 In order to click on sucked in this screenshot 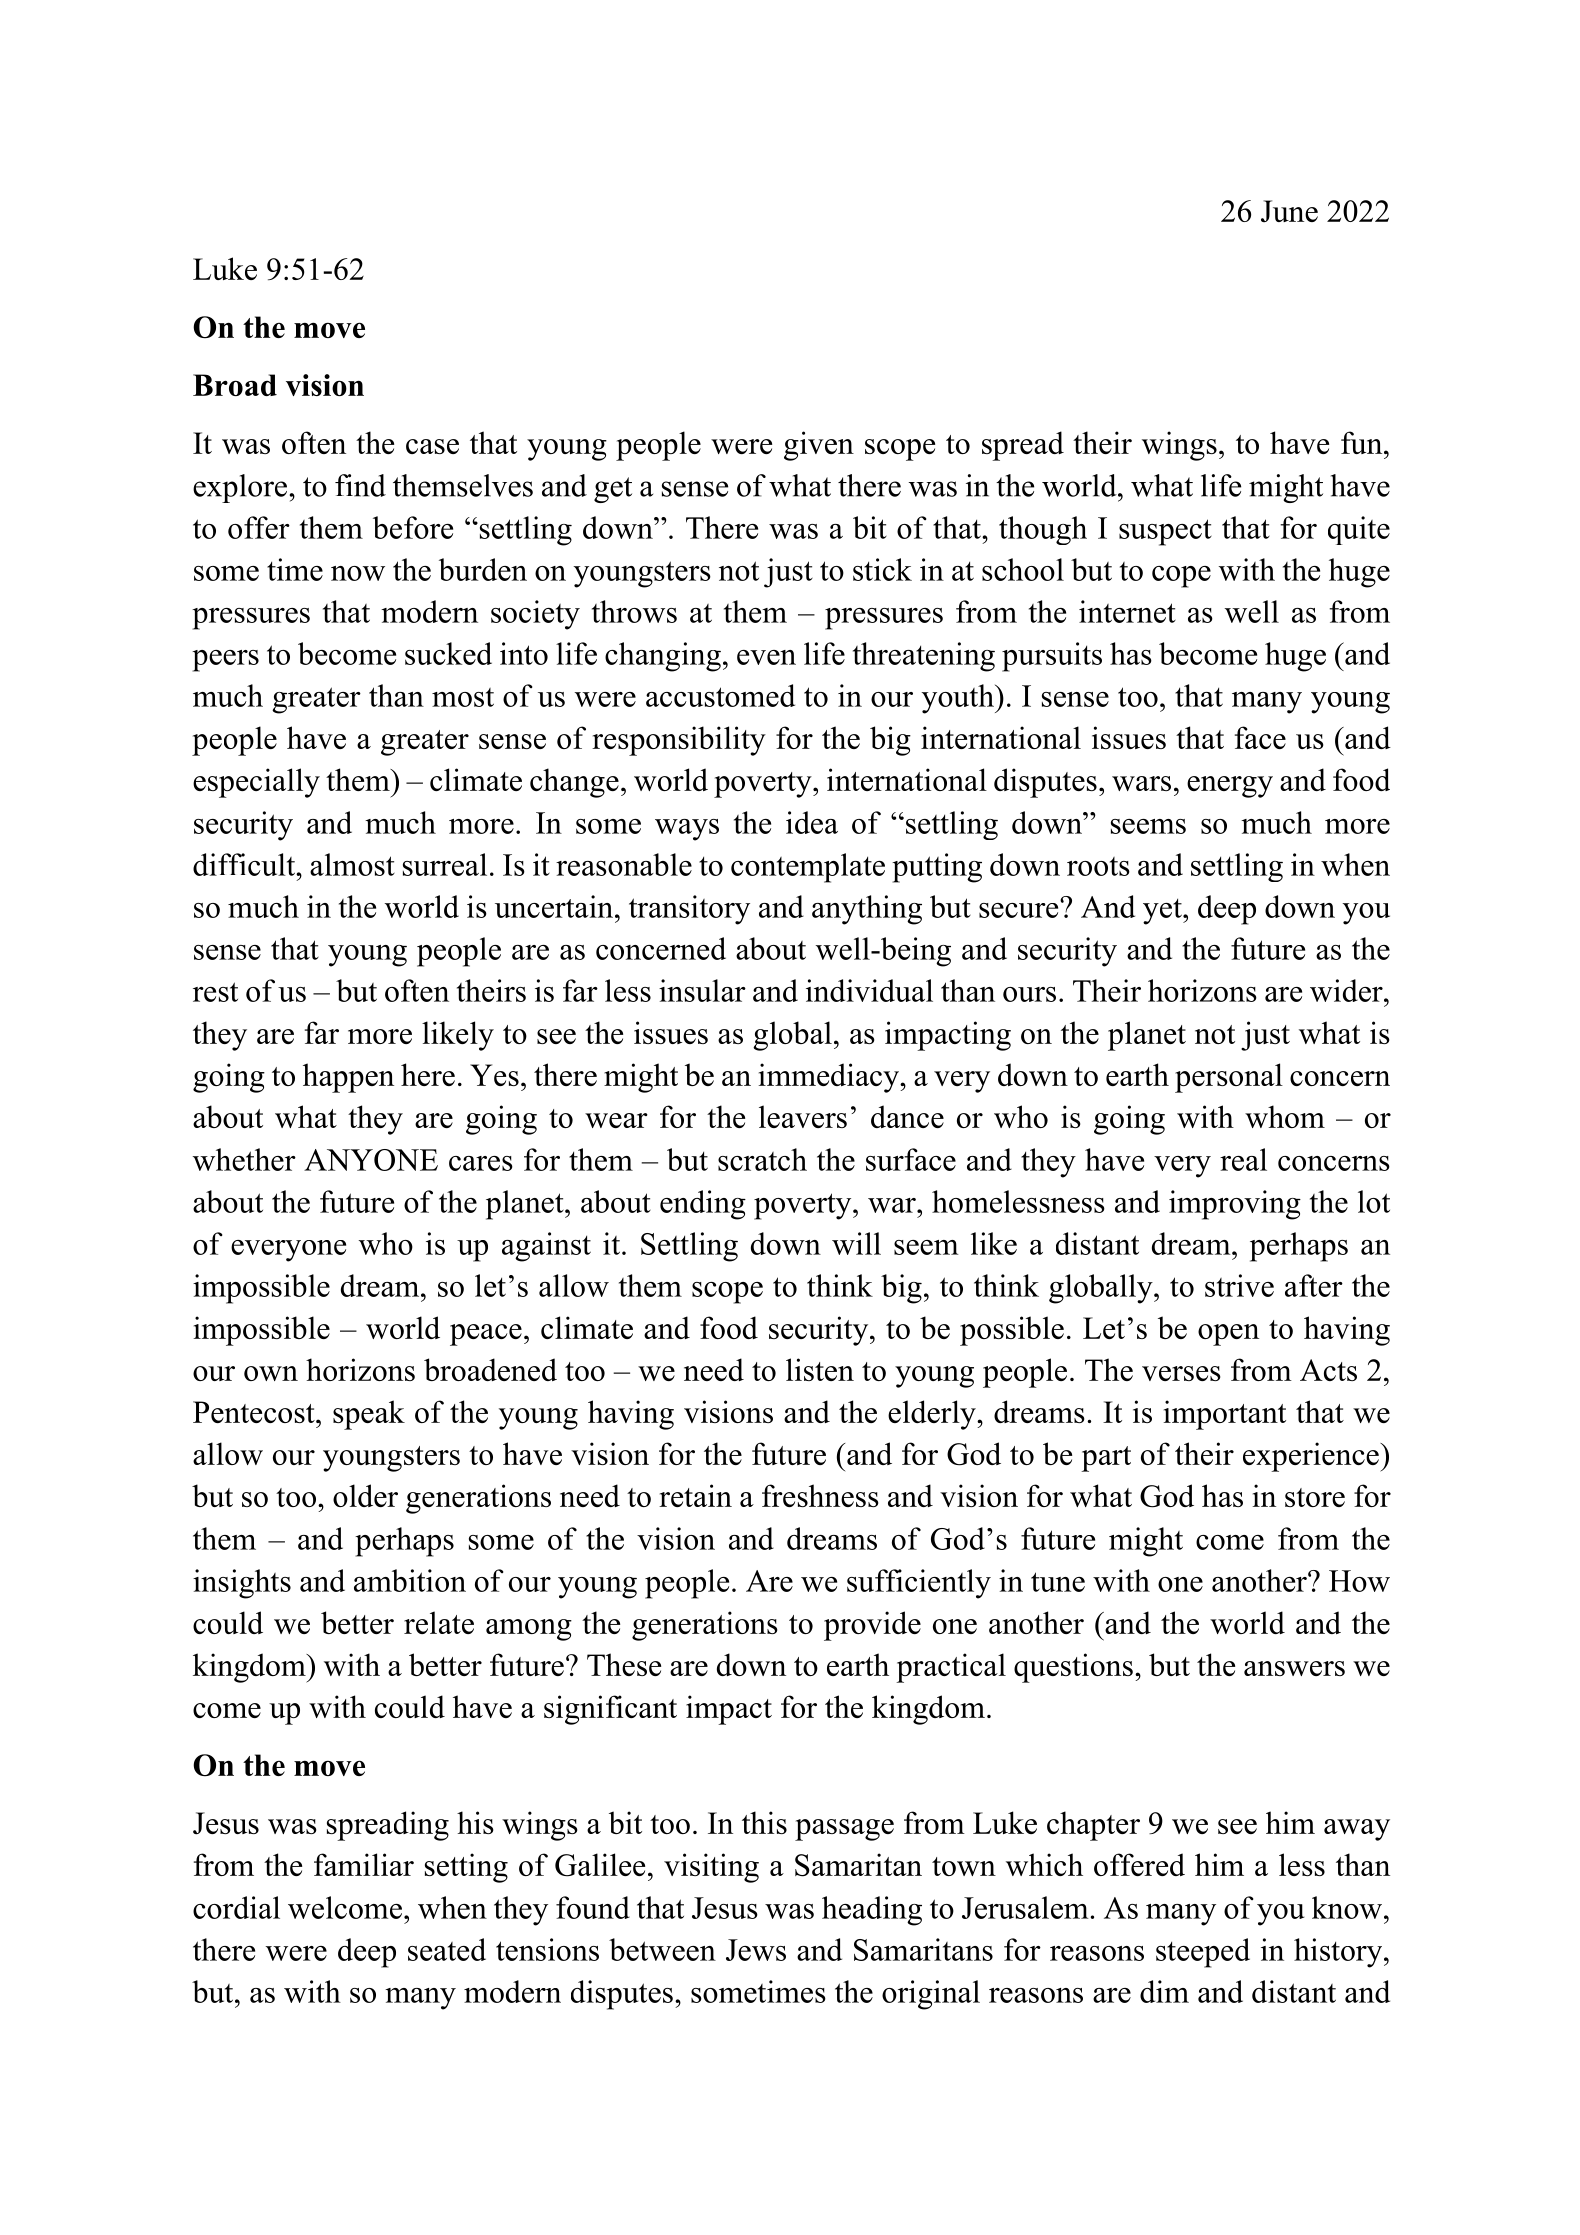, I will do `click(448, 653)`.
